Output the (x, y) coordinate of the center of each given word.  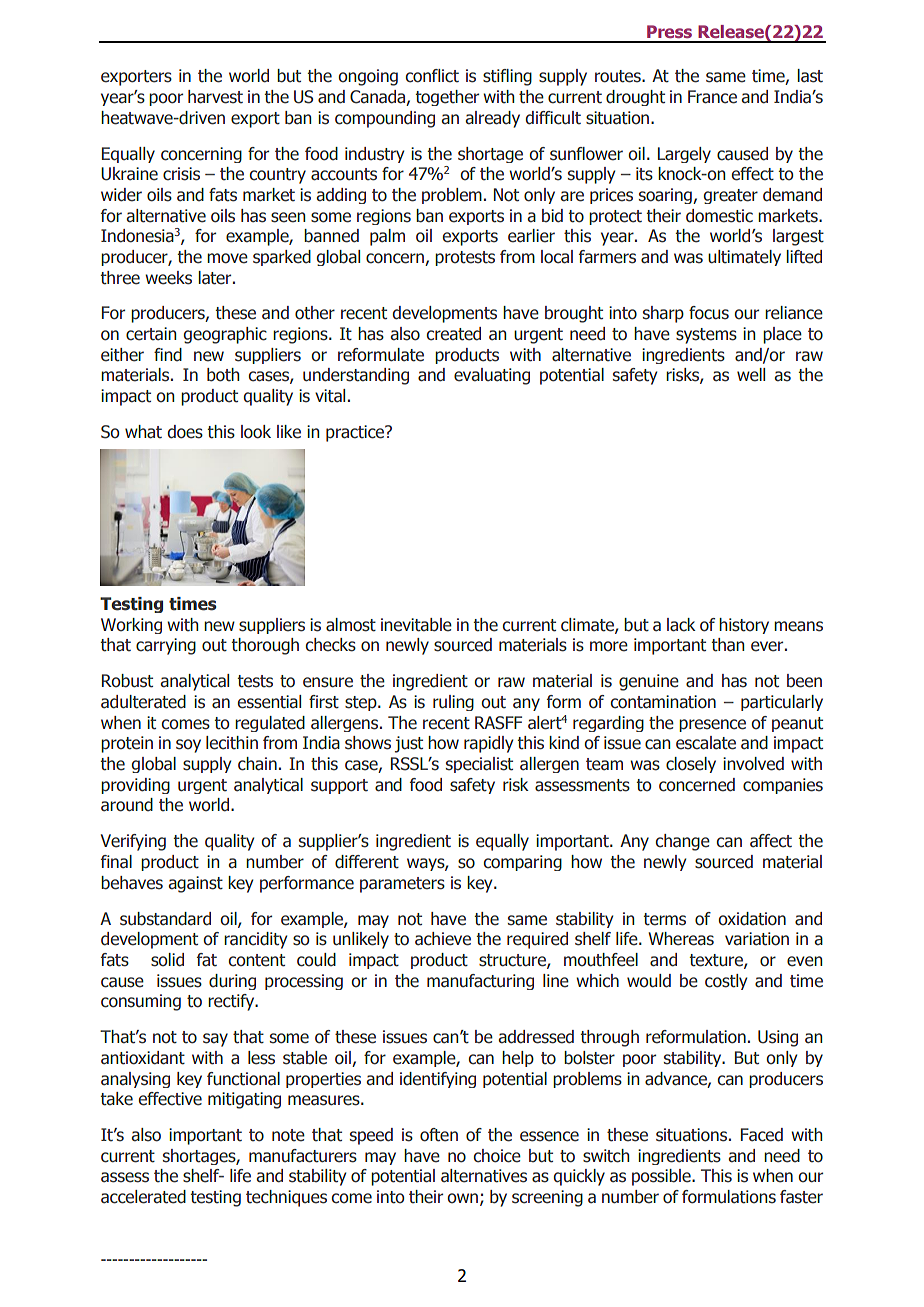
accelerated (143, 1197)
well (751, 375)
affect (771, 841)
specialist (479, 765)
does (185, 432)
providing (135, 786)
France (712, 97)
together (447, 98)
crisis (181, 174)
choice (497, 1156)
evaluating (492, 376)
